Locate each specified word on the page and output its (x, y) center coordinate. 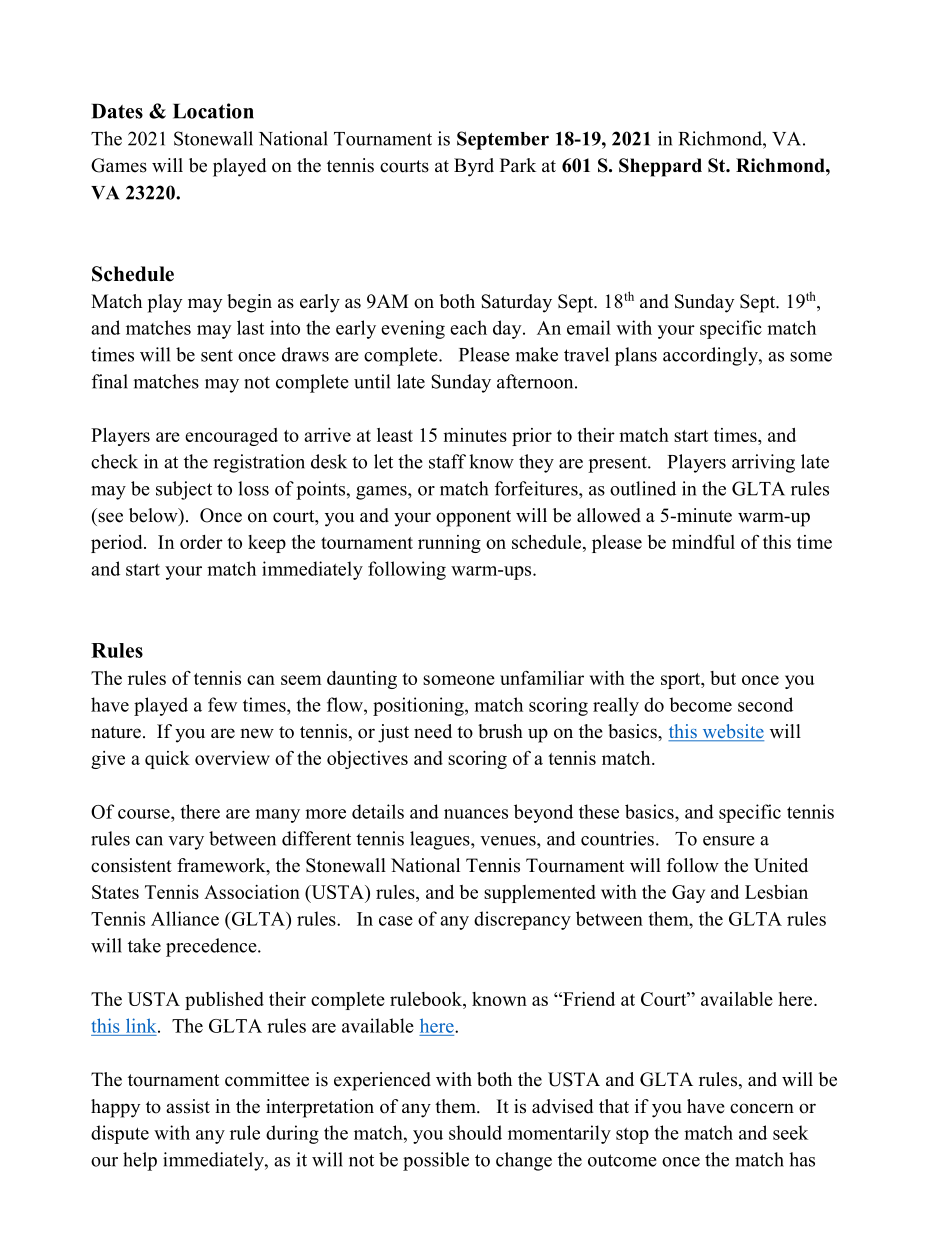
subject (184, 490)
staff (447, 461)
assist (188, 1106)
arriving (763, 463)
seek (790, 1132)
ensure (729, 841)
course (145, 814)
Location (213, 111)
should (475, 1132)
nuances (476, 814)
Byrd (474, 167)
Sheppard (660, 167)
